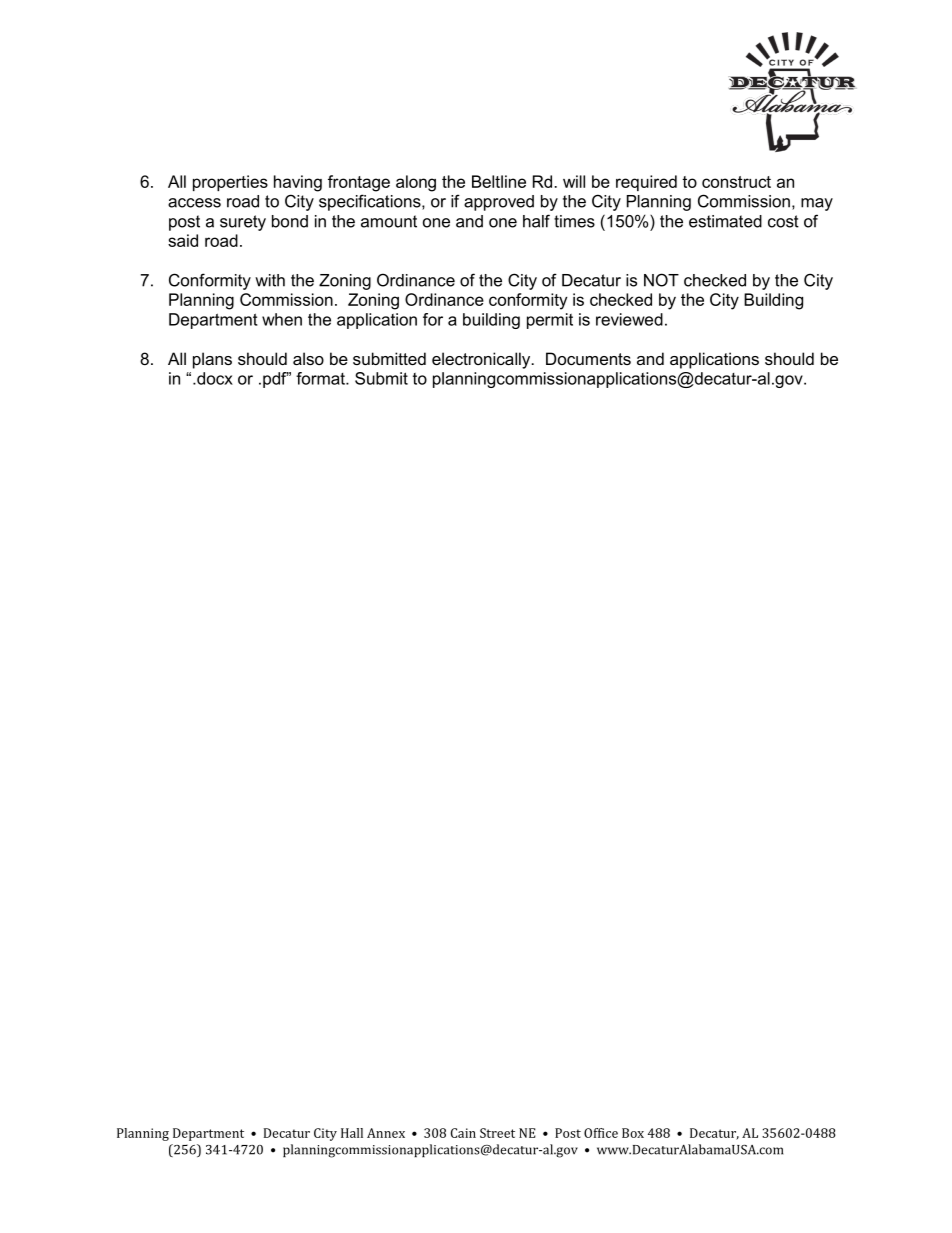 Image resolution: width=952 pixels, height=1233 pixels. What do you see at coordinates (588, 358) in the document?
I see `Documents` at bounding box center [588, 358].
